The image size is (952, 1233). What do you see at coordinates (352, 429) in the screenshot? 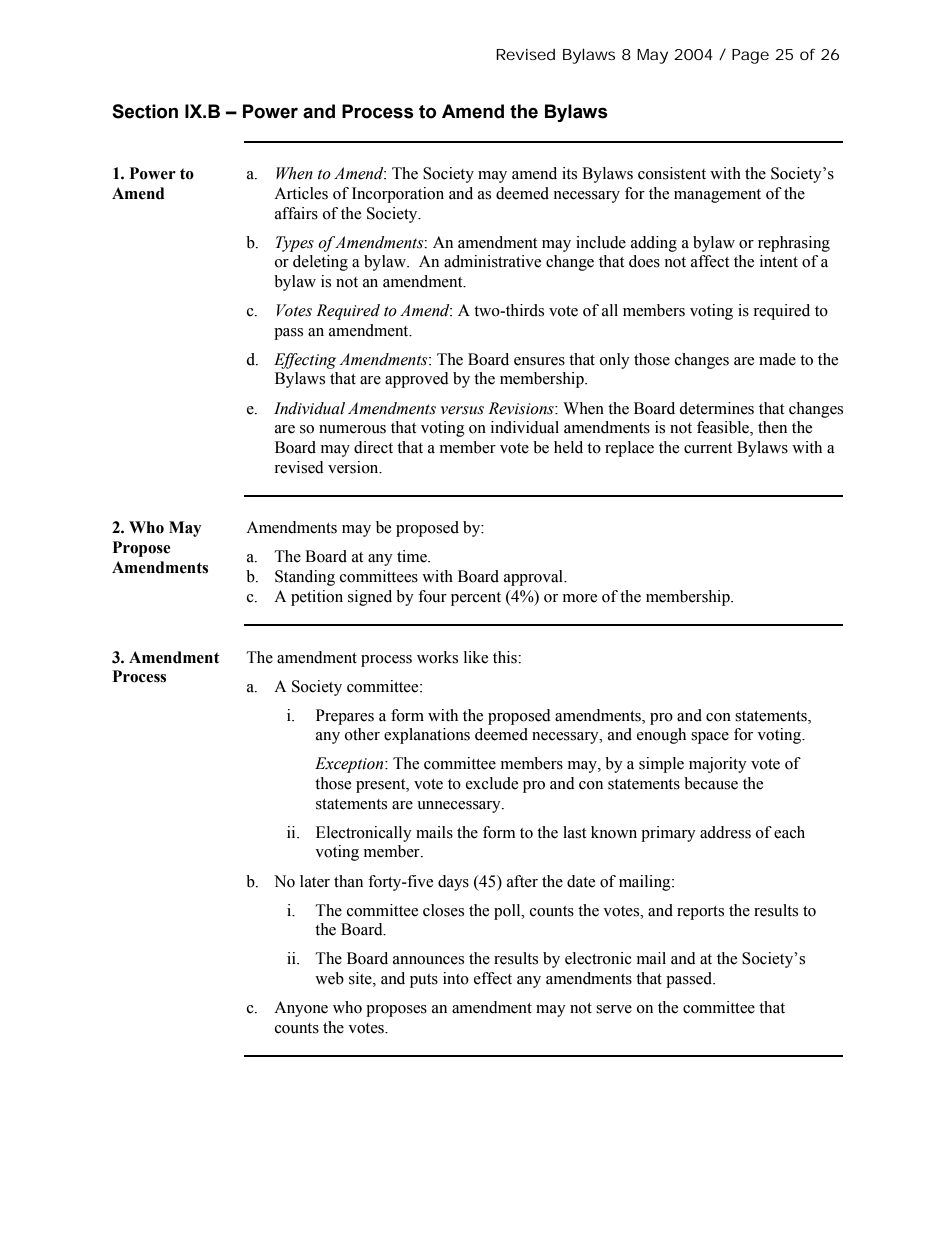
I see `numerous` at bounding box center [352, 429].
